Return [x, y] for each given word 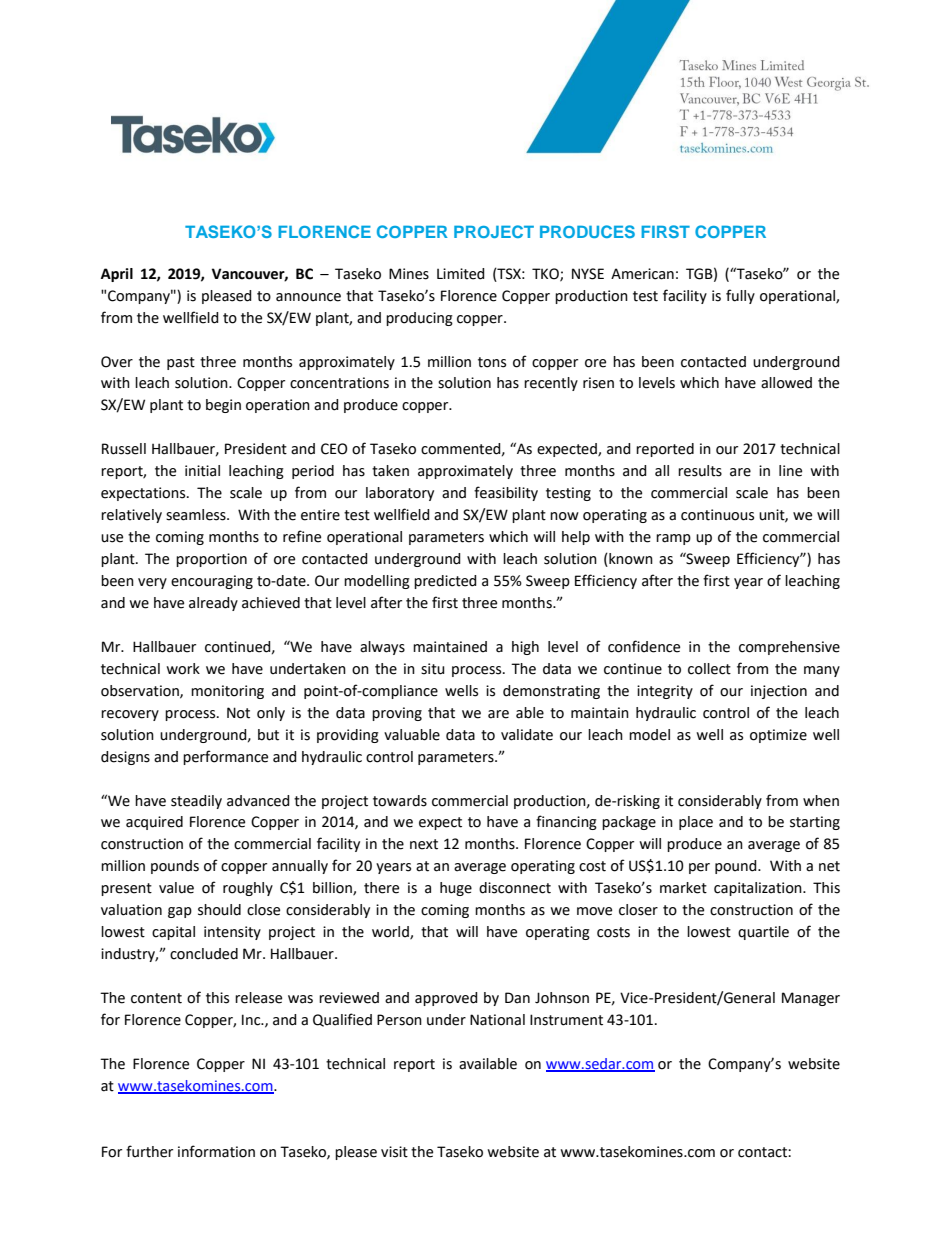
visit [394, 1152]
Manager [811, 999]
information [216, 1151]
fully [740, 296]
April [117, 275]
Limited [461, 274]
